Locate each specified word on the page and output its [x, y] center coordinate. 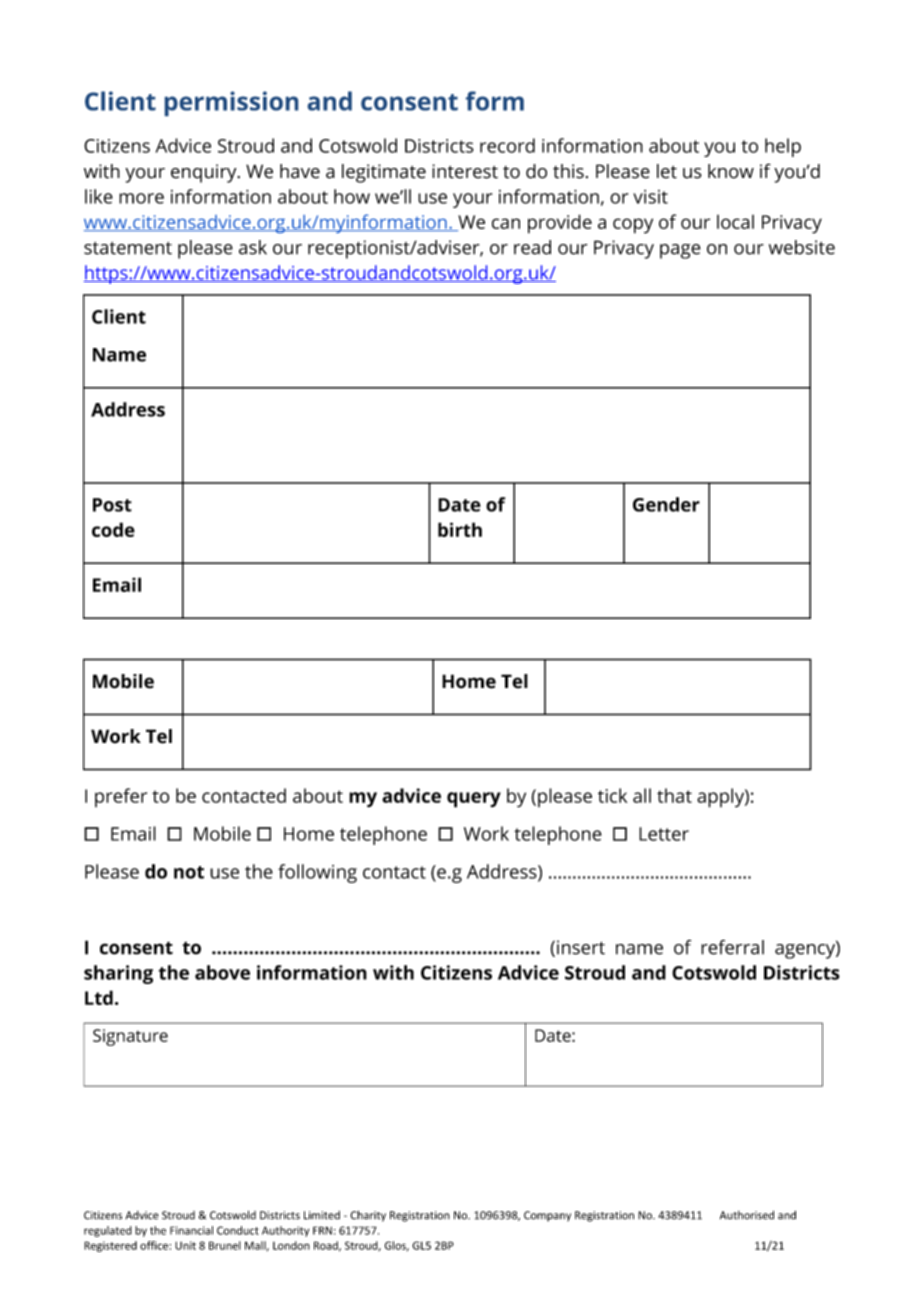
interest [465, 171]
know [731, 171]
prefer [121, 797]
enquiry [205, 173]
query [474, 800]
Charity [368, 1216]
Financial [191, 1230]
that [674, 795]
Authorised [747, 1215]
